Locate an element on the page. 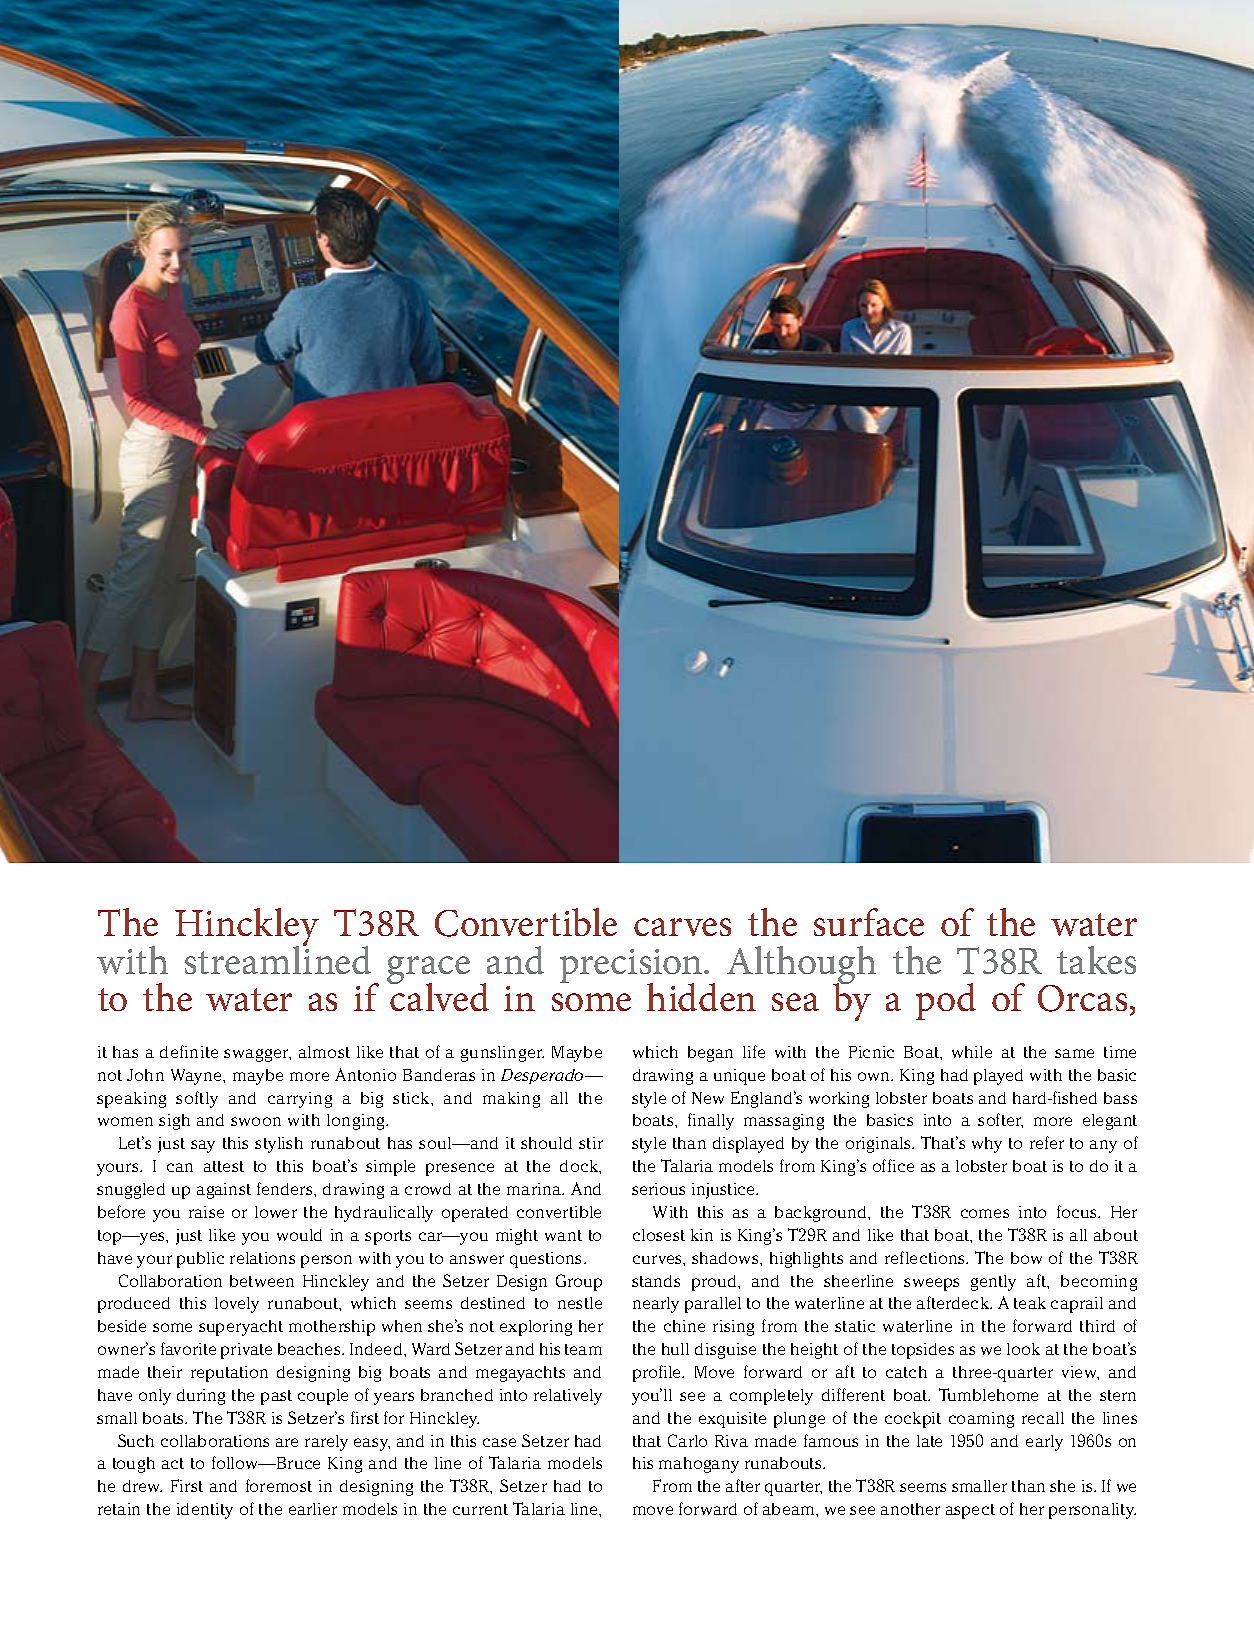 The image size is (1254, 1628). grace is located at coordinates (428, 971).
